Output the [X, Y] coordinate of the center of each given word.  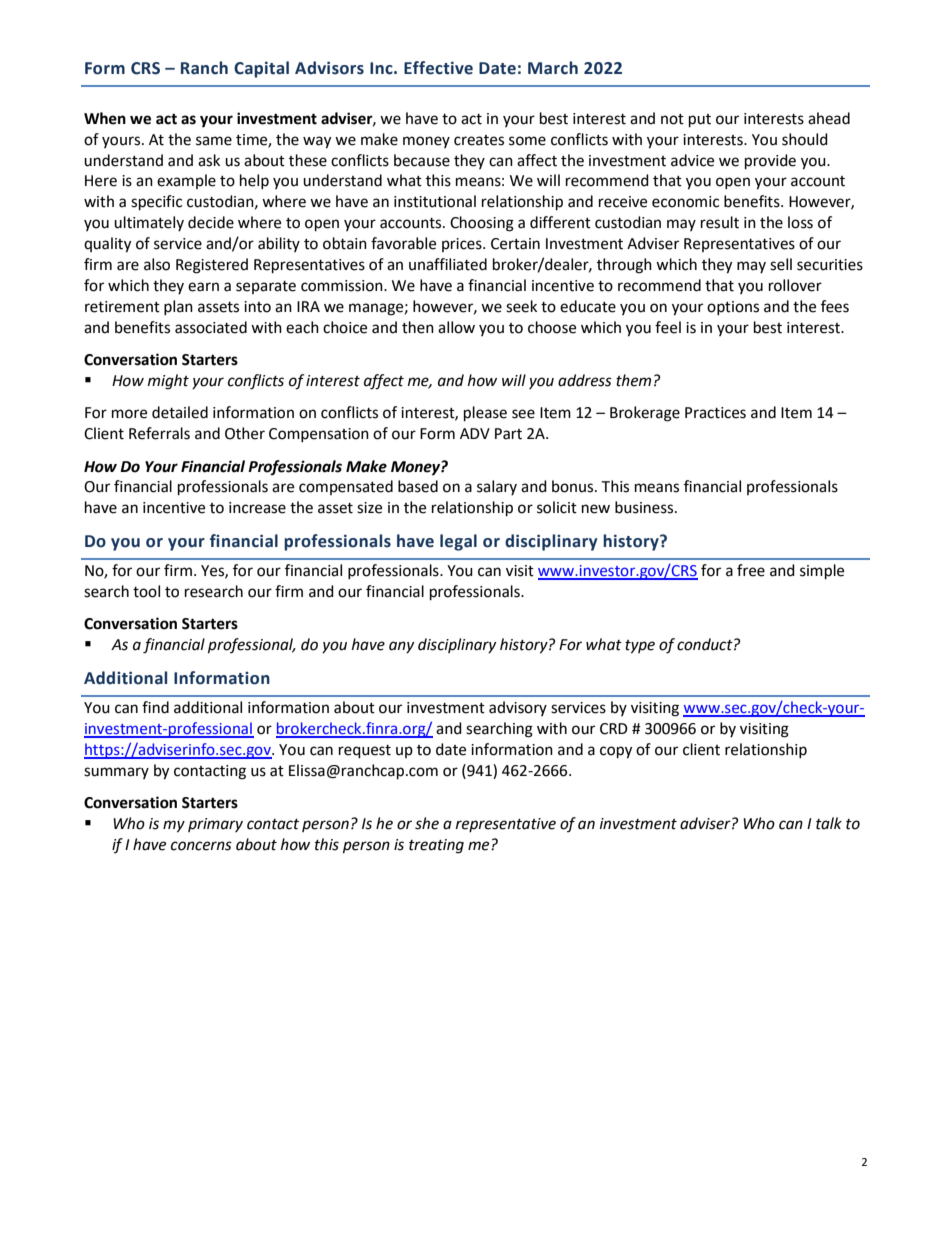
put [700, 121]
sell [781, 264]
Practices [715, 413]
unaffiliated [448, 264]
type [640, 647]
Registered [212, 266]
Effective [438, 68]
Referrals [159, 433]
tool [146, 591]
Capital [261, 69]
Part [508, 434]
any [401, 647]
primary [215, 825]
